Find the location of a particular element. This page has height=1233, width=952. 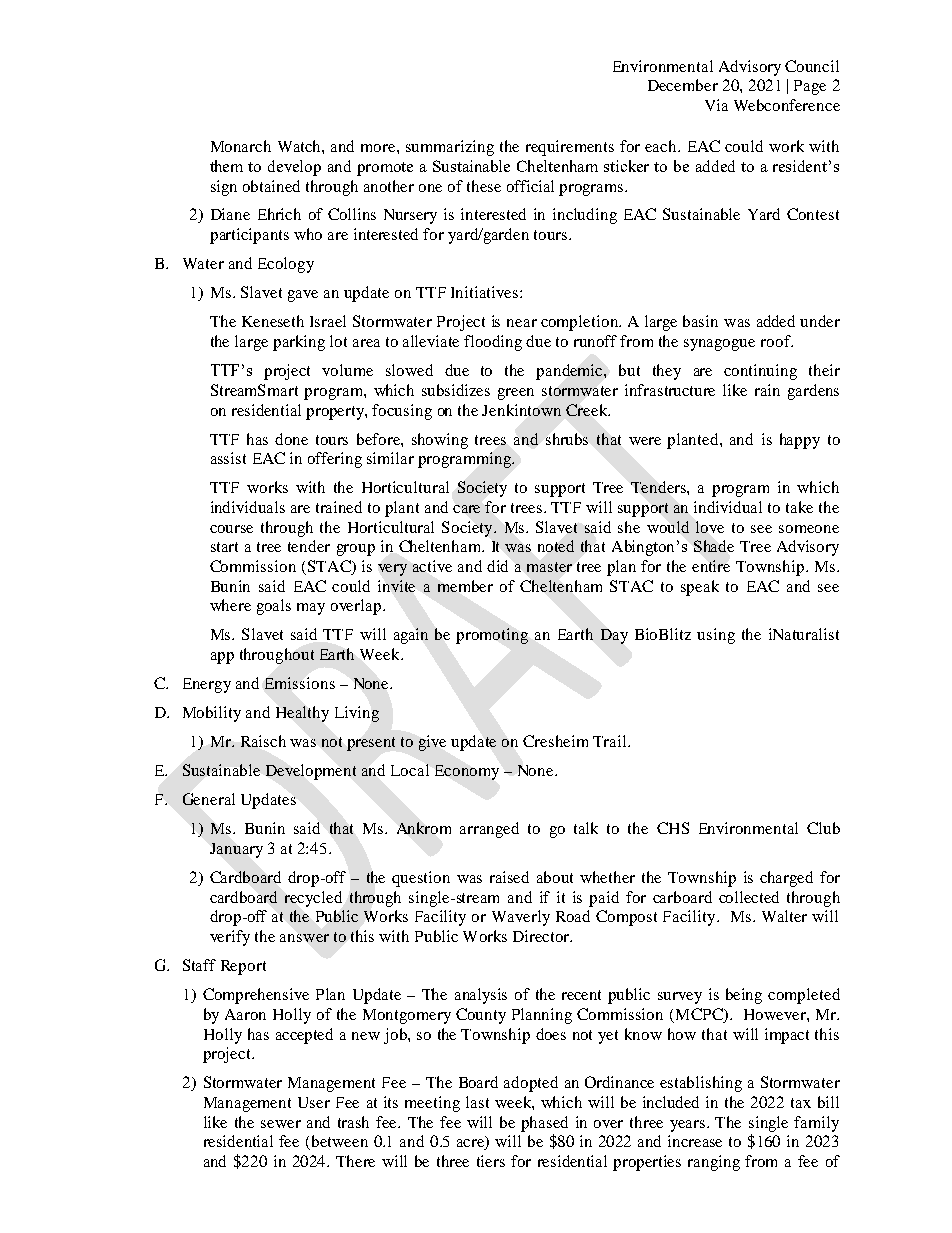

Waverly is located at coordinates (521, 918).
